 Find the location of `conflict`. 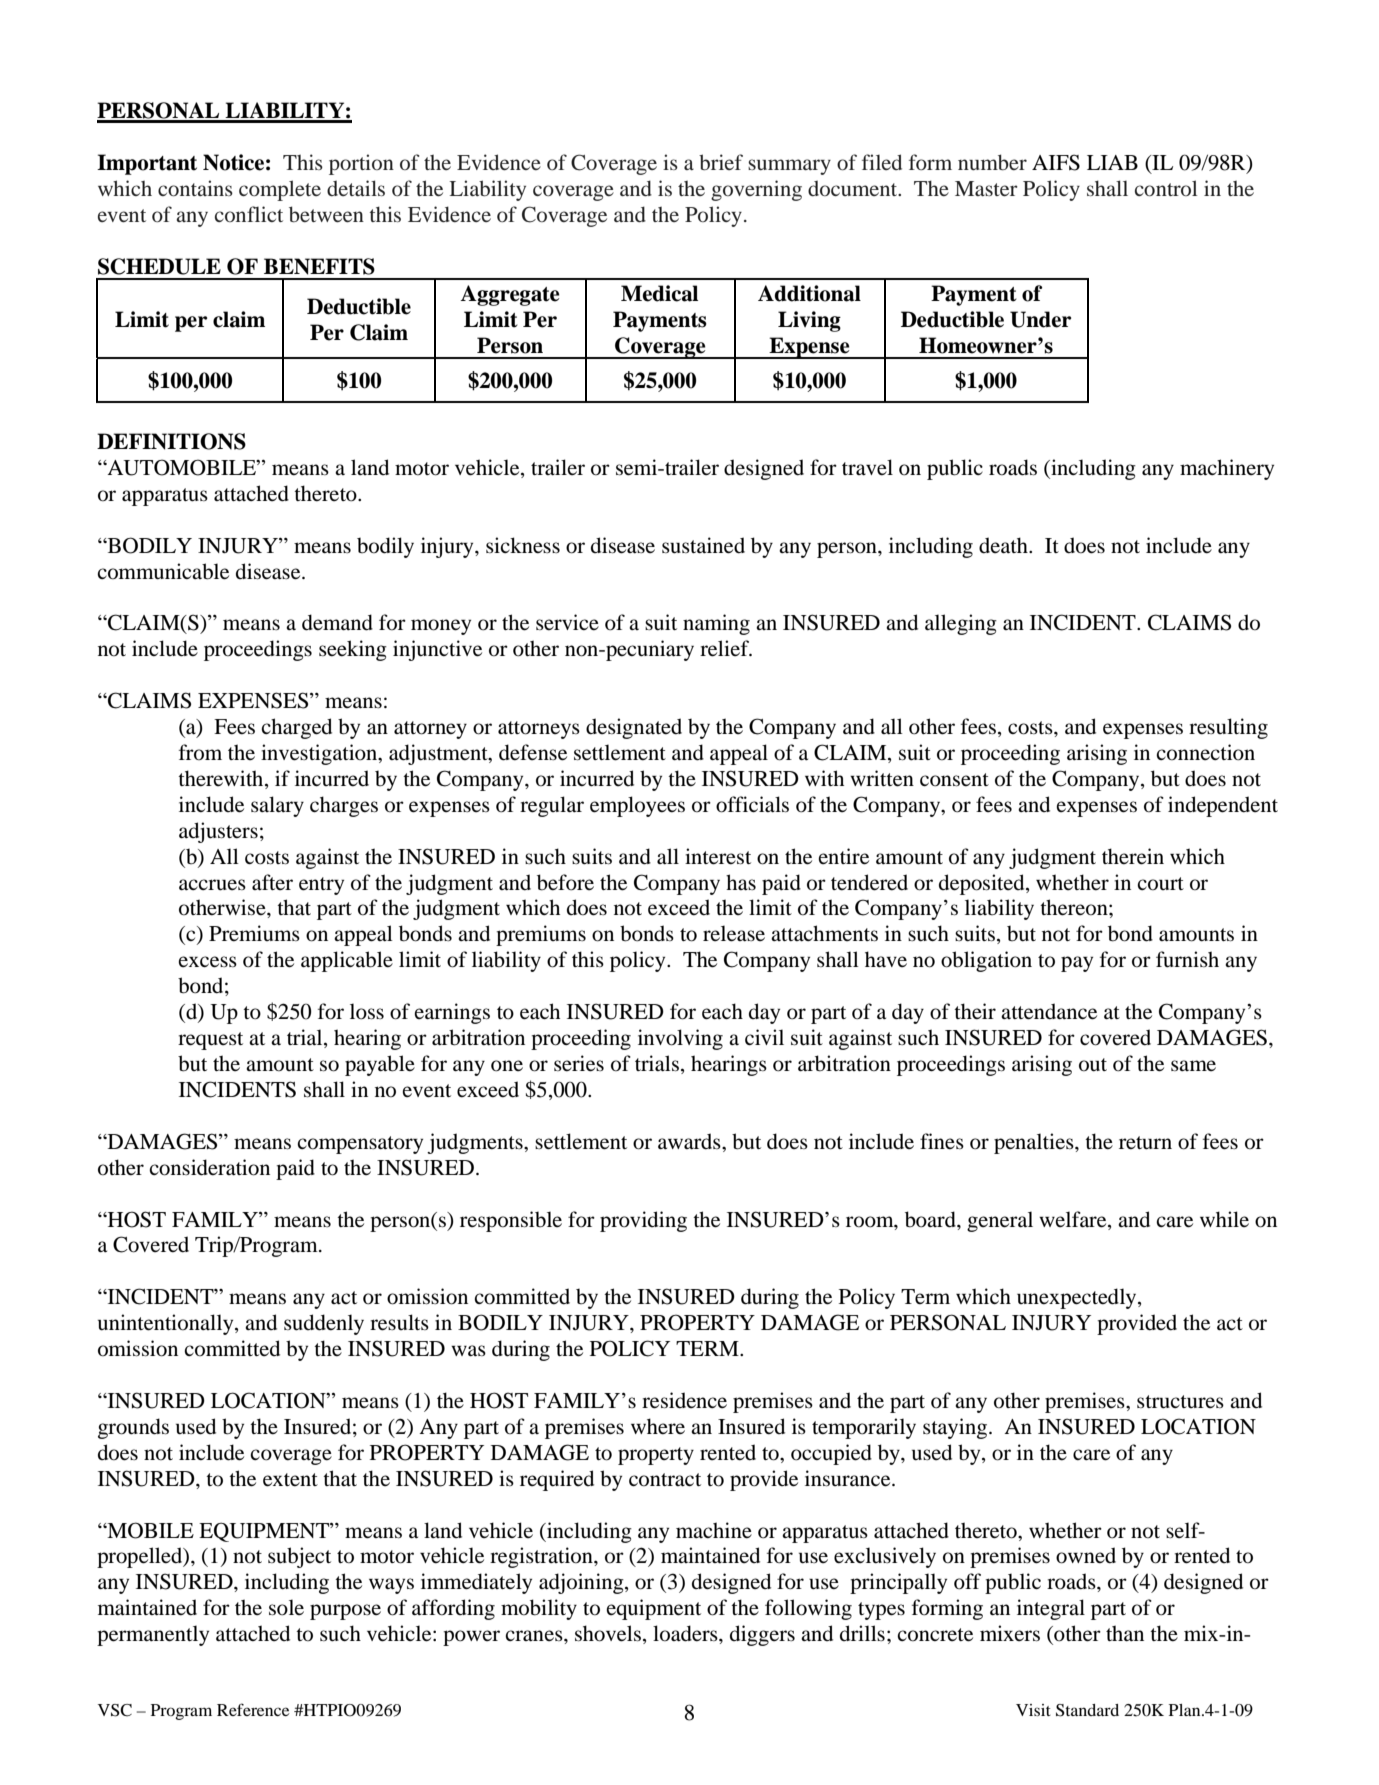

conflict is located at coordinates (249, 214).
